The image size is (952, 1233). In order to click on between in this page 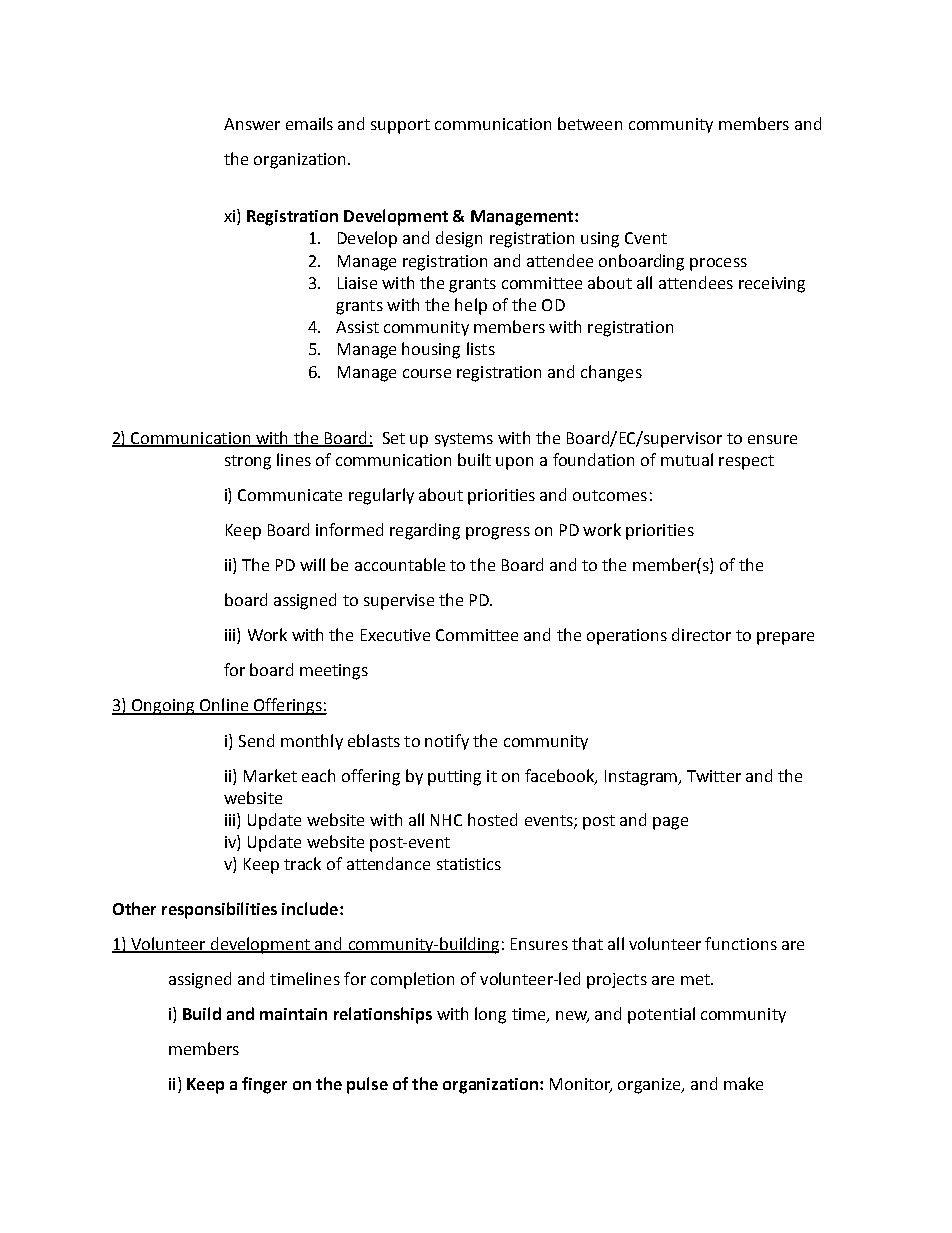, I will do `click(590, 123)`.
